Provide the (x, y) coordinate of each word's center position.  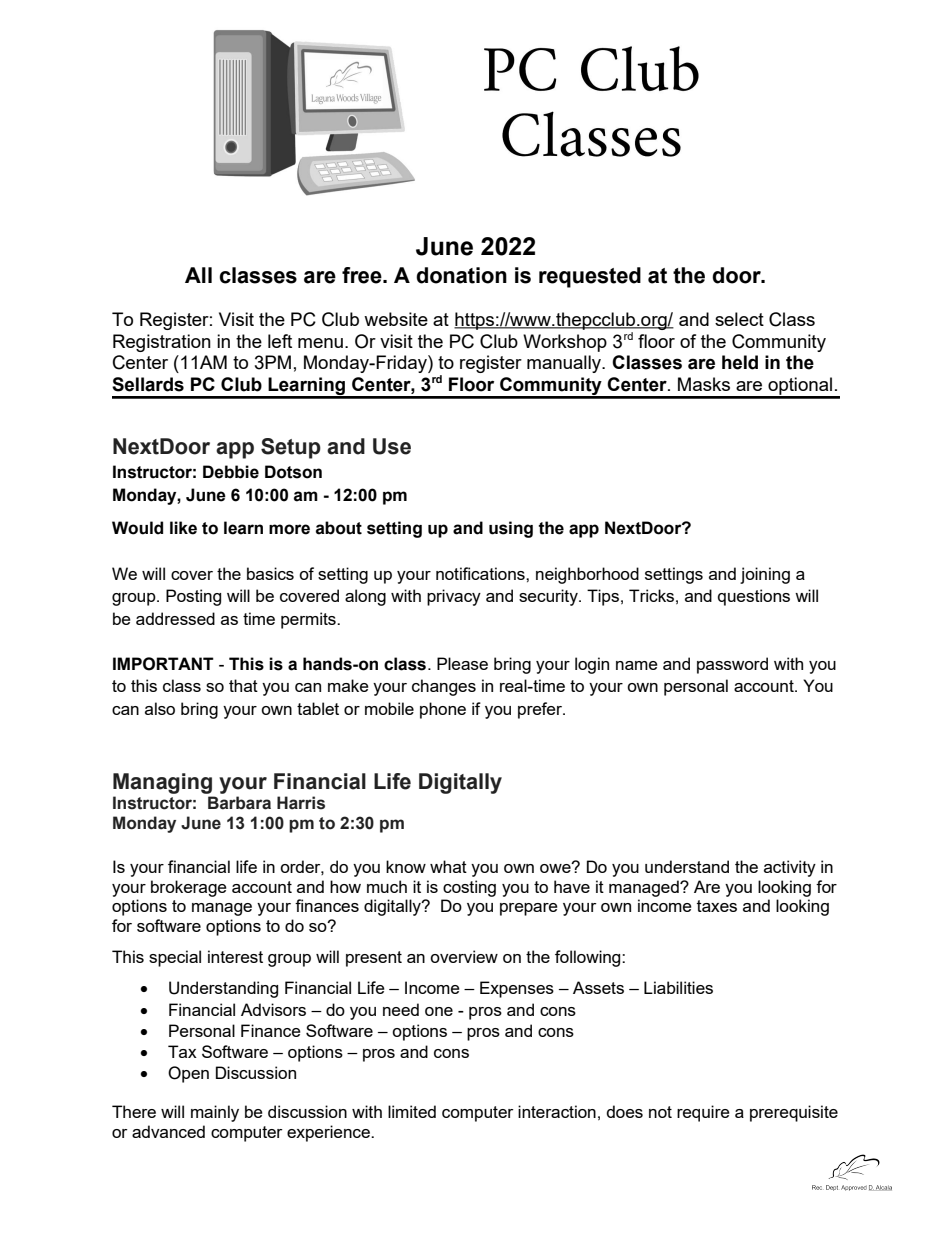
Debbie (231, 472)
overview (464, 956)
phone (443, 710)
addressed (175, 618)
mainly (215, 1113)
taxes (717, 906)
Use (392, 446)
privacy (454, 597)
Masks (704, 384)
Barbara (239, 803)
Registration (162, 343)
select (739, 319)
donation (461, 275)
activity (790, 868)
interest (235, 956)
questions (754, 597)
